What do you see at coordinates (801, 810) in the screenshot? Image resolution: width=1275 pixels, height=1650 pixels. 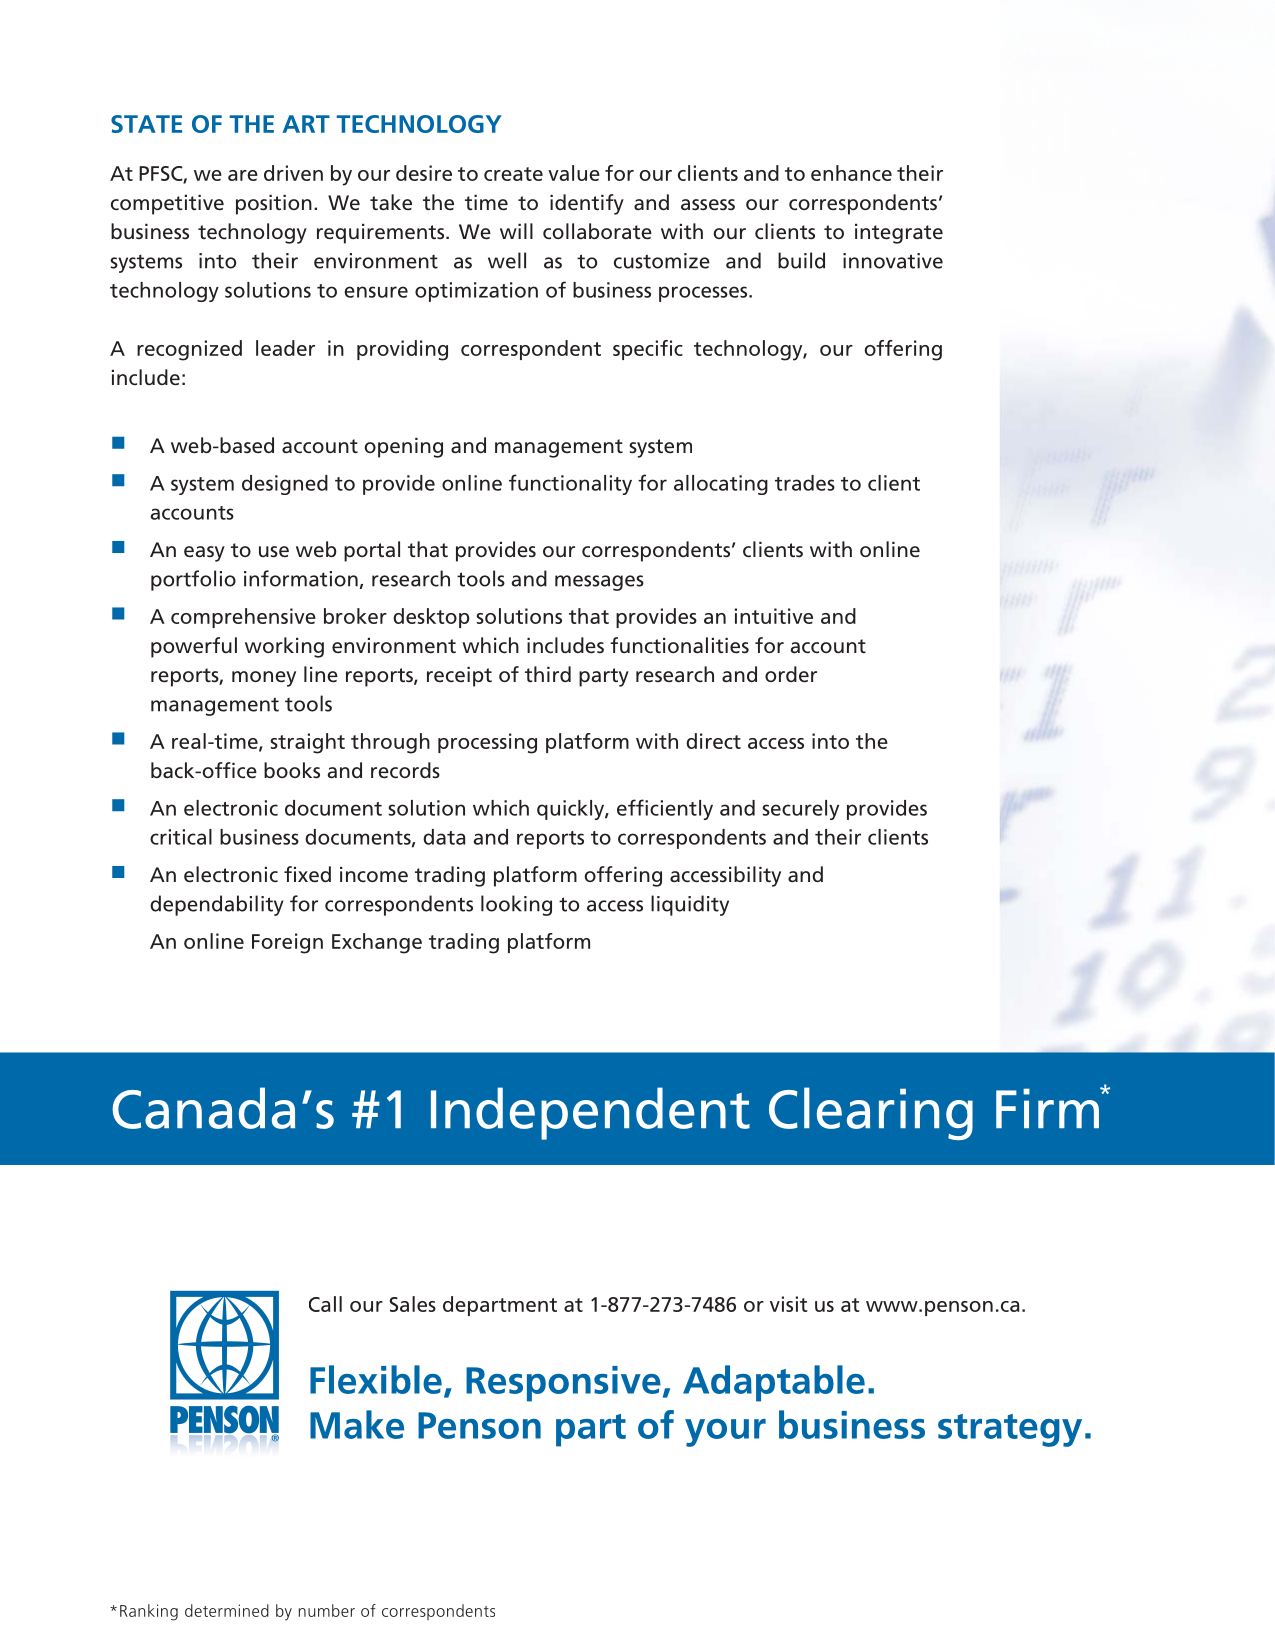 I see `securely` at bounding box center [801, 810].
